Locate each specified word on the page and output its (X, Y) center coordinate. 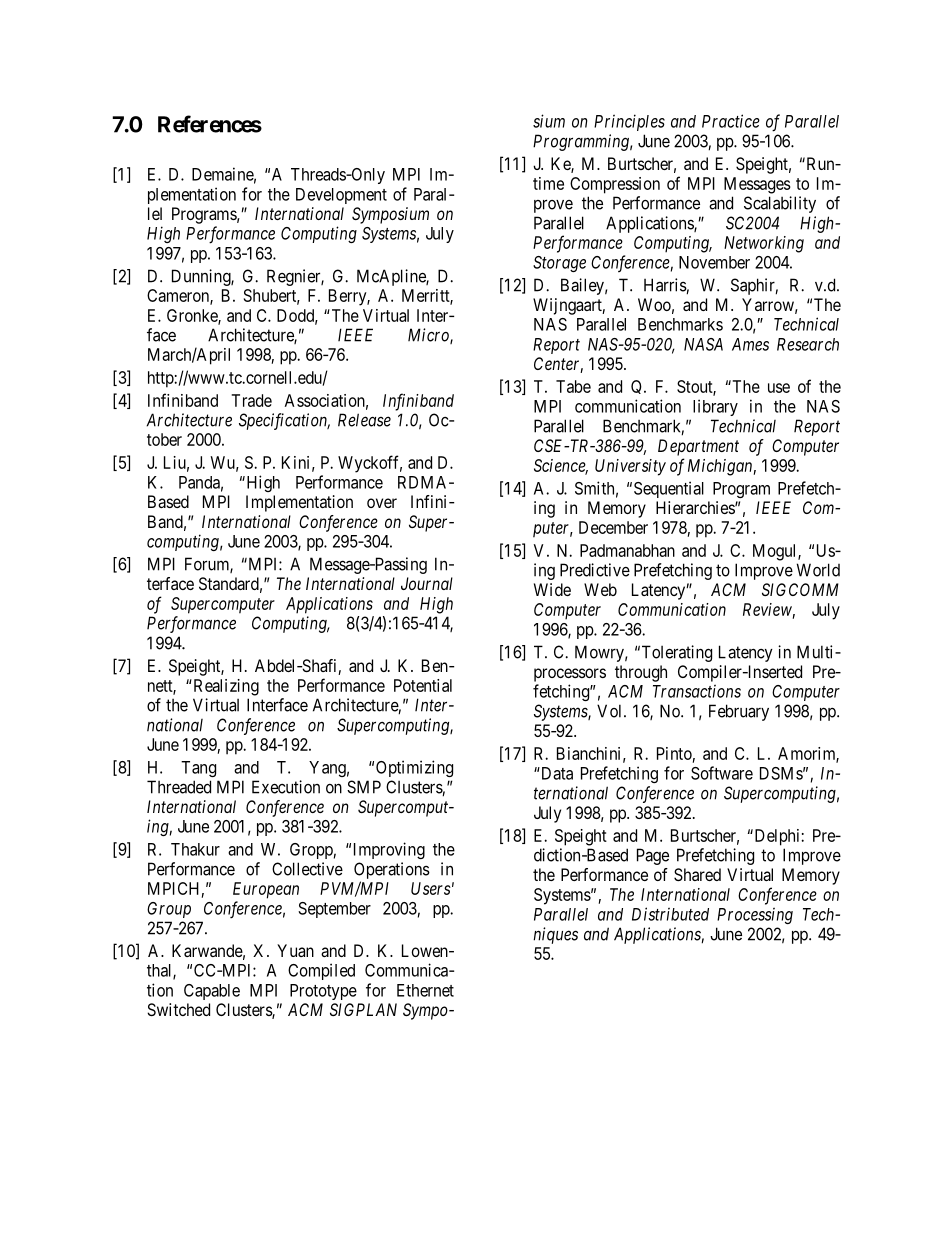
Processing (755, 915)
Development (341, 196)
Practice (731, 121)
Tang (198, 769)
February (739, 712)
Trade (251, 400)
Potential (423, 685)
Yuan (295, 950)
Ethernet (425, 990)
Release (364, 420)
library (715, 407)
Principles (629, 122)
